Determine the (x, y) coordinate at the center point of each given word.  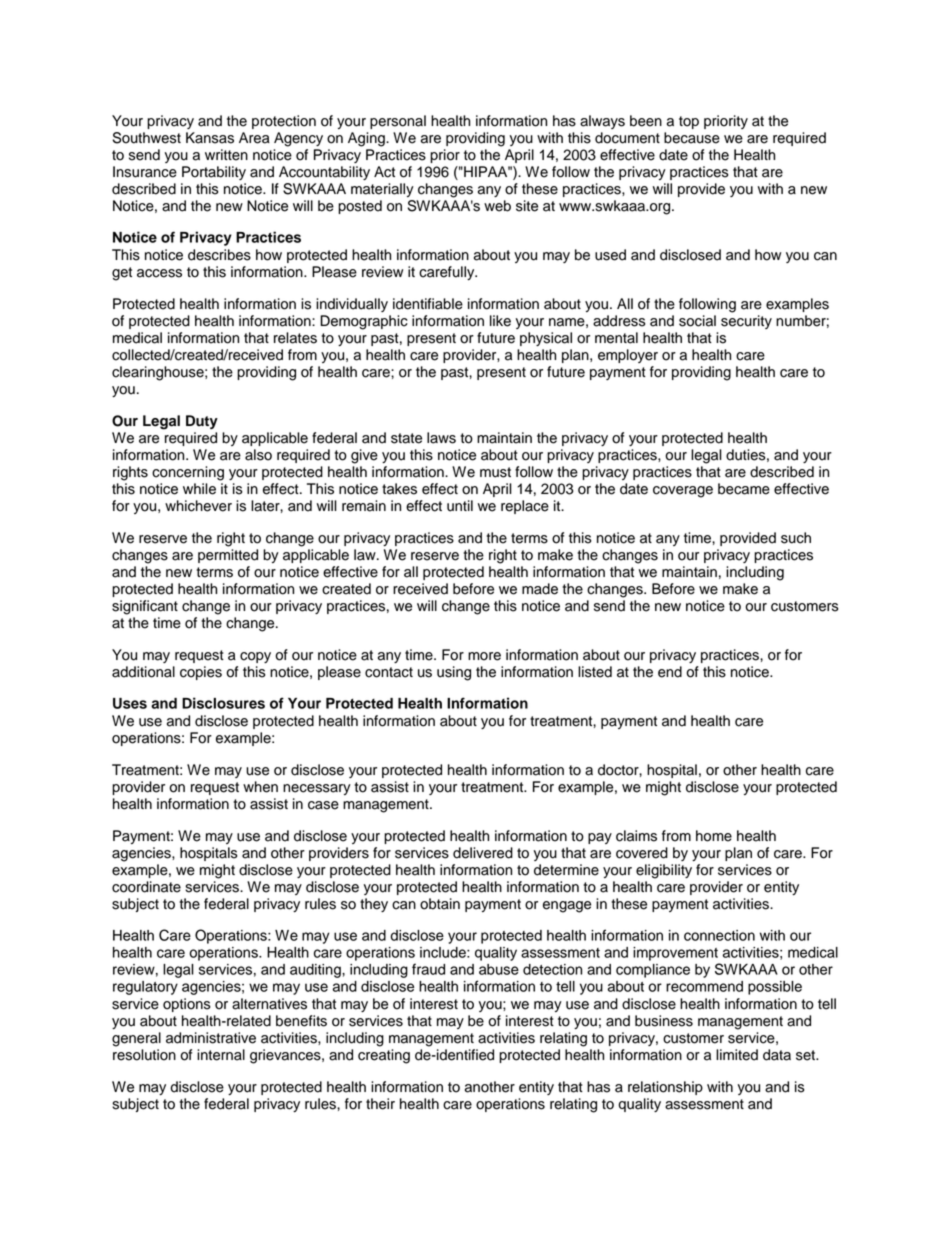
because (692, 138)
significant (145, 607)
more (484, 656)
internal (221, 1055)
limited (737, 1055)
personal (398, 122)
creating (384, 1056)
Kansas (210, 138)
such (796, 538)
